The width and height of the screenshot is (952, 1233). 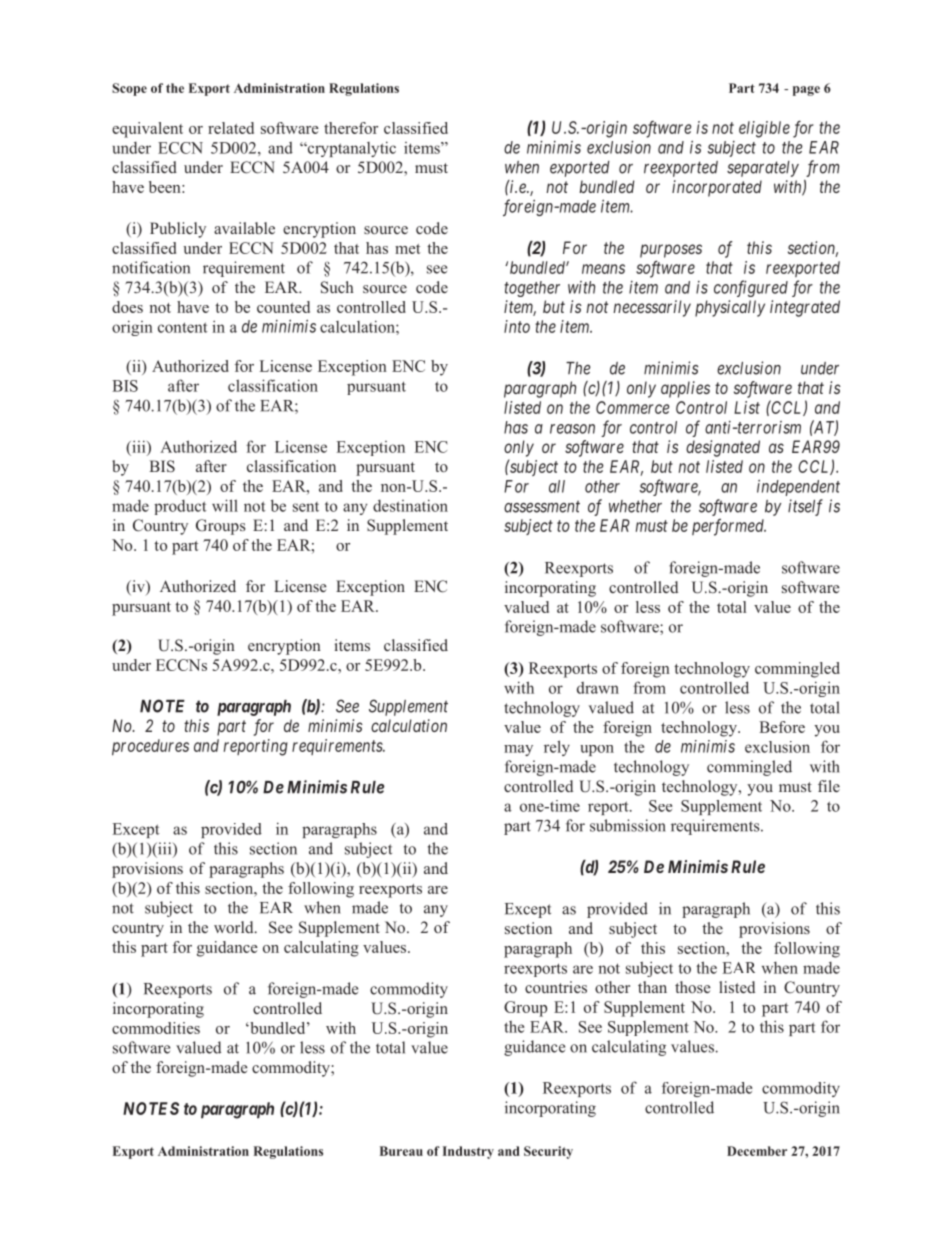 What do you see at coordinates (628, 825) in the screenshot?
I see `submission` at bounding box center [628, 825].
